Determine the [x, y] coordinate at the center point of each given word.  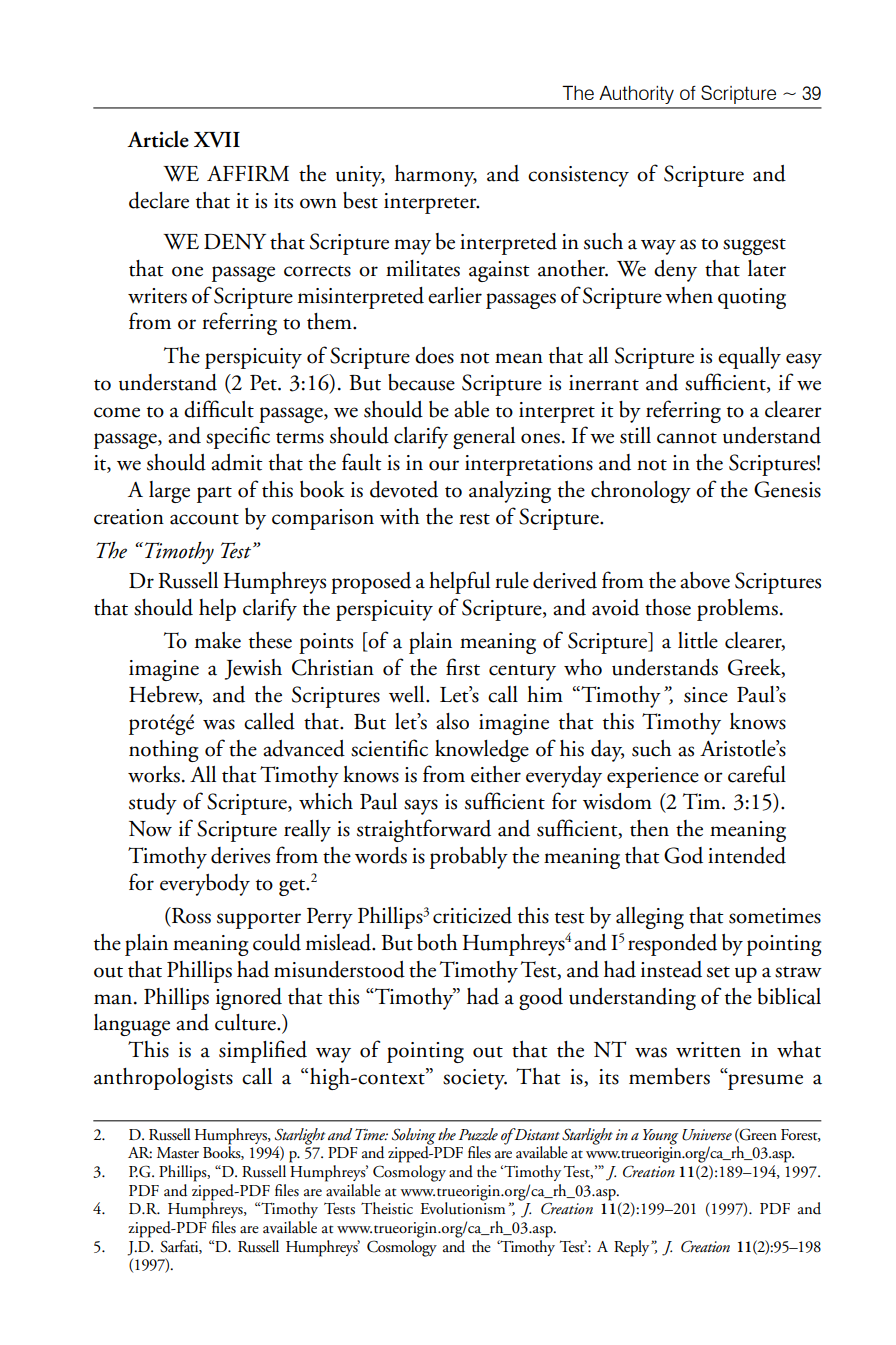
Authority [636, 95]
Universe [707, 1135]
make [218, 640]
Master [178, 1153]
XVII [217, 140]
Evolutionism [462, 1207]
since [706, 695]
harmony [436, 176]
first [463, 667]
